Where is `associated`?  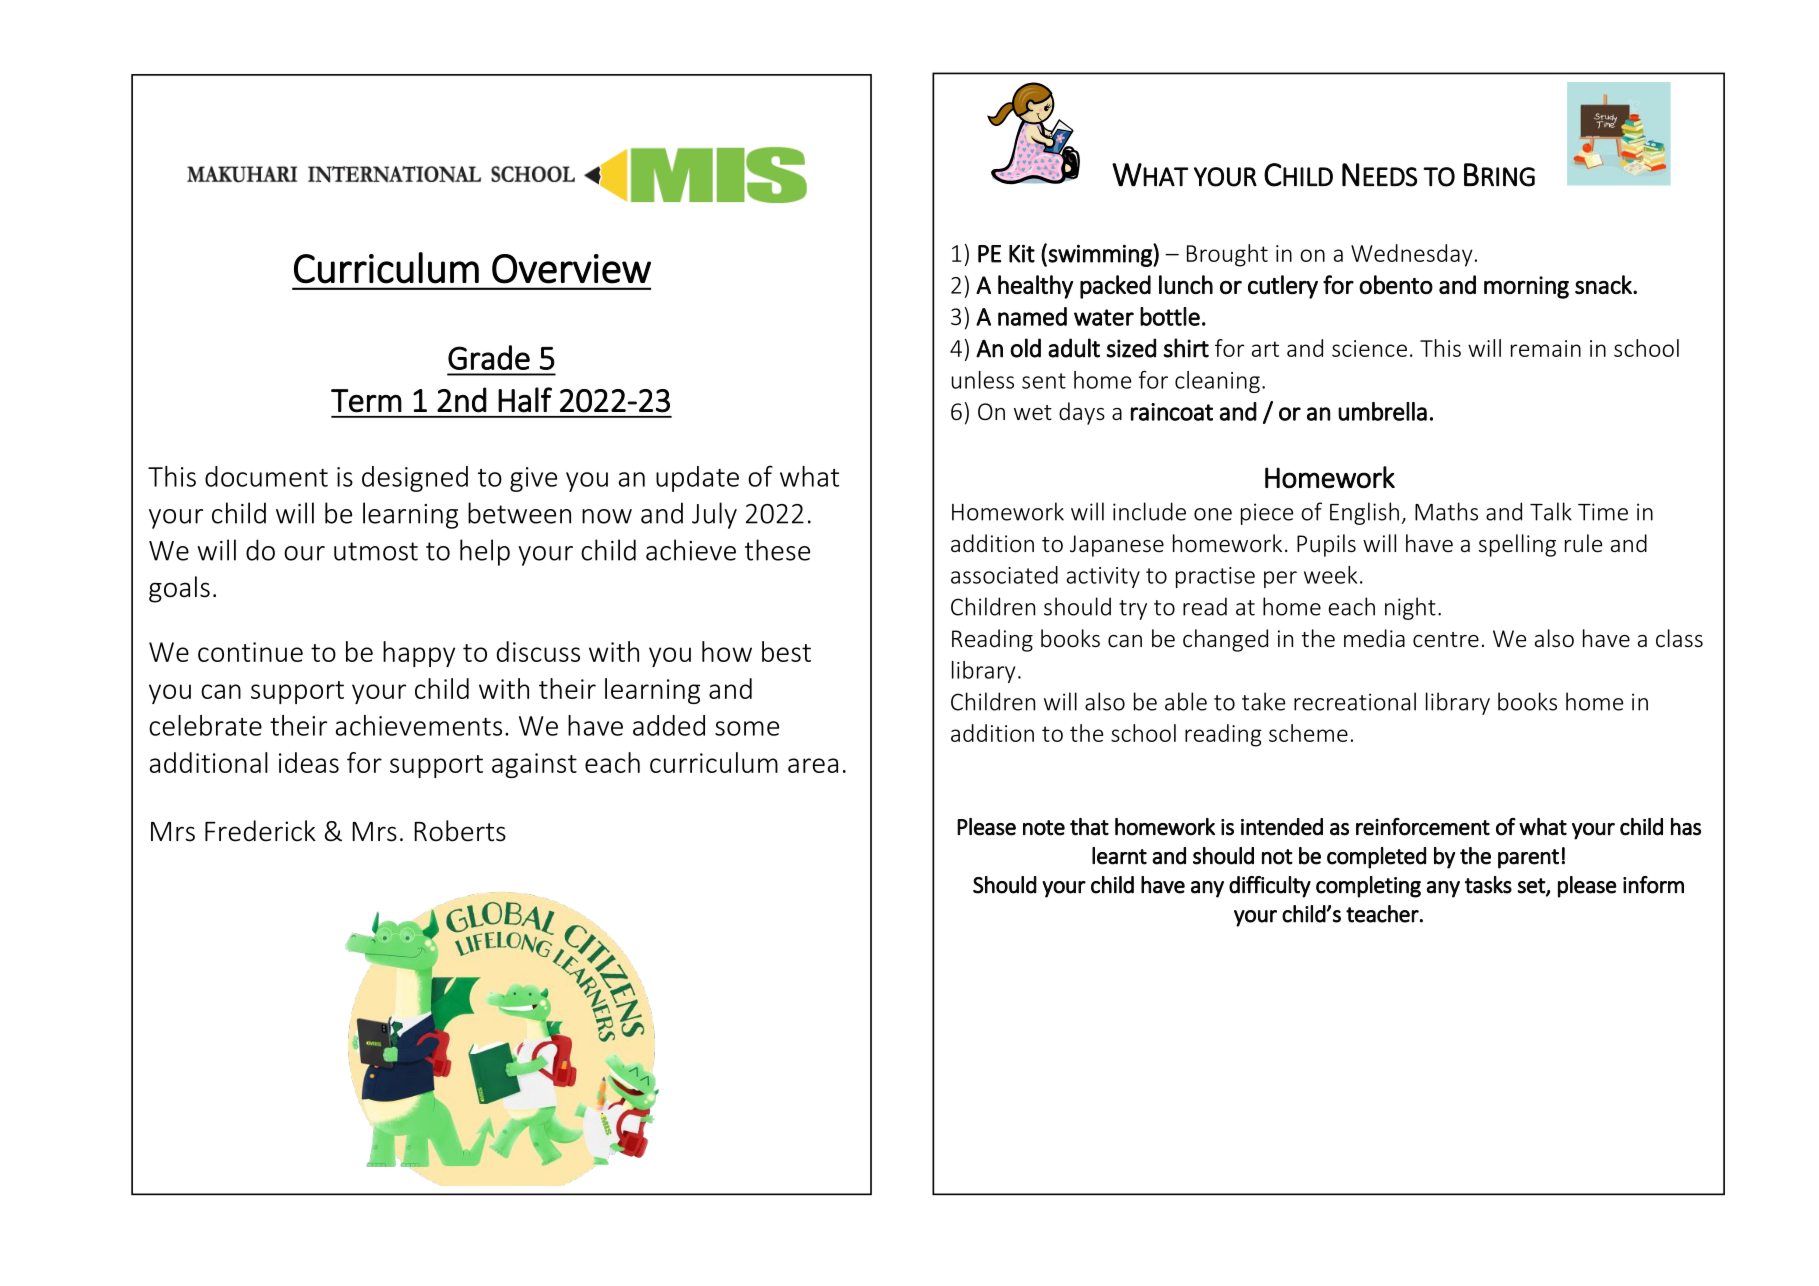
associated is located at coordinates (1004, 575).
